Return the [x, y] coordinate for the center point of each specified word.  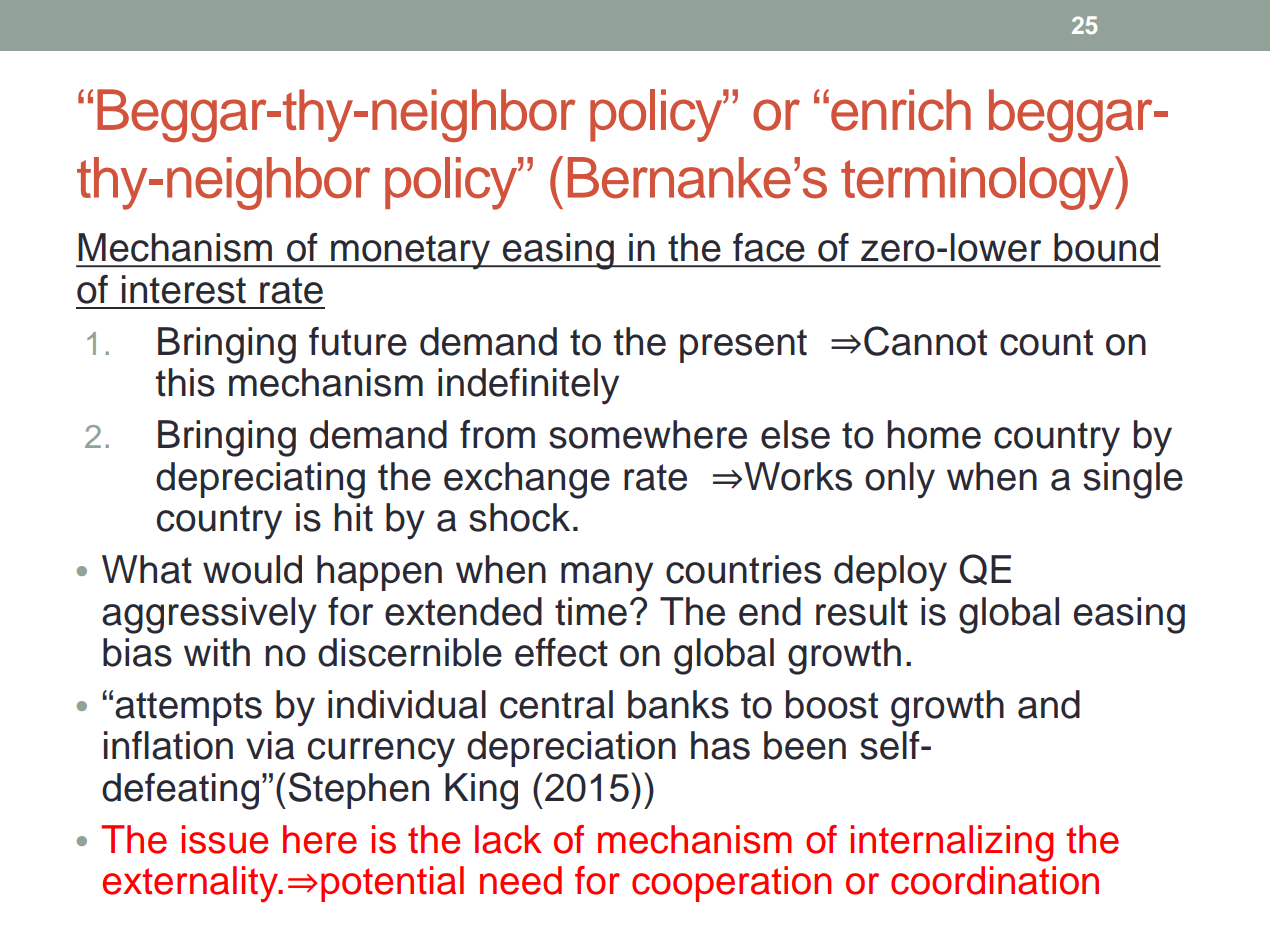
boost [832, 704]
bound [1106, 247]
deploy [890, 573]
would [252, 569]
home [934, 434]
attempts [188, 709]
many [607, 577]
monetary [410, 252]
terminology [979, 183]
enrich [901, 110]
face [769, 247]
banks [678, 704]
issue [225, 839]
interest [184, 289]
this [185, 382]
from [497, 434]
